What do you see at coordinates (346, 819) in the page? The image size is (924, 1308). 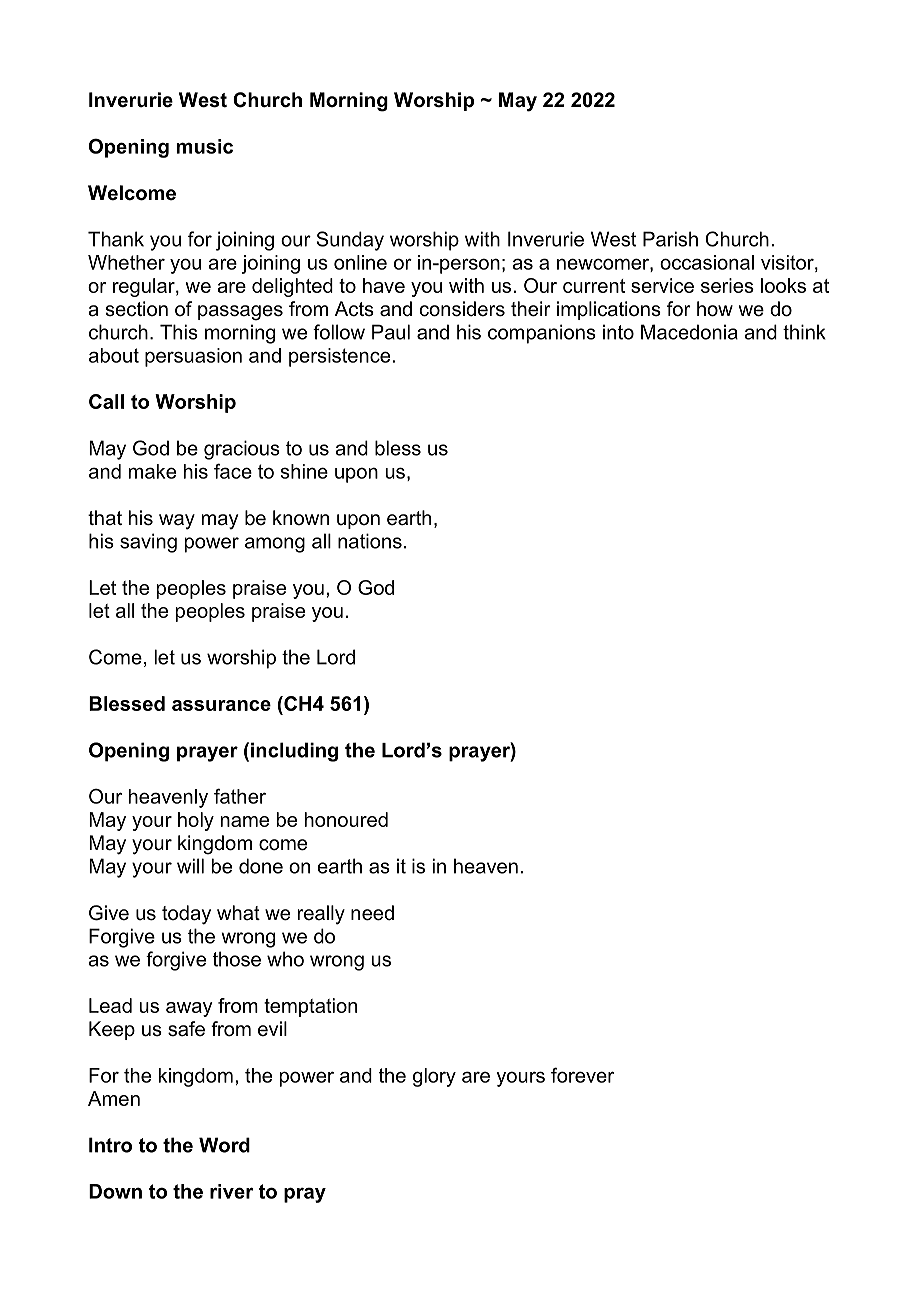 I see `honoured` at bounding box center [346, 819].
